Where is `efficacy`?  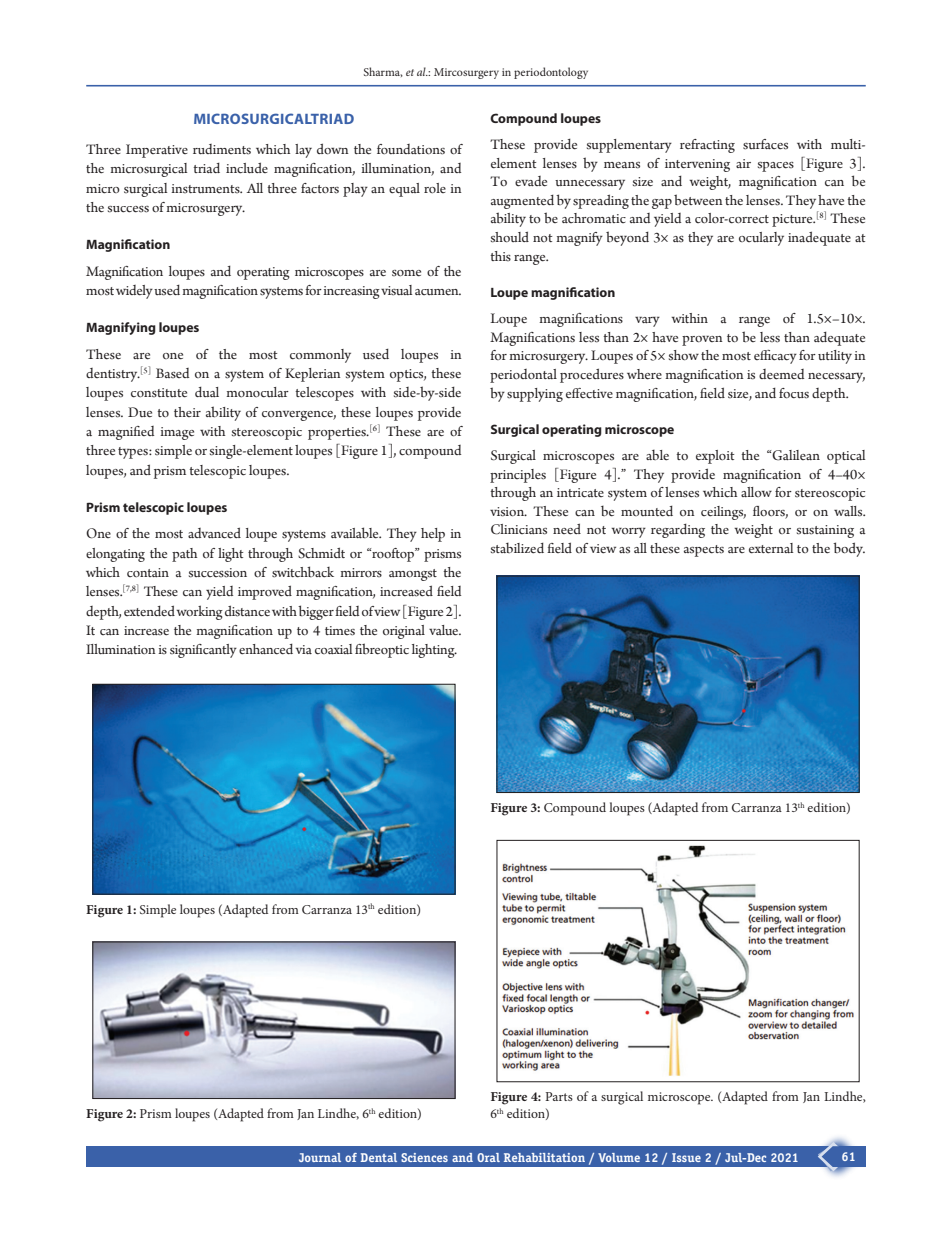
efficacy is located at coordinates (775, 357).
